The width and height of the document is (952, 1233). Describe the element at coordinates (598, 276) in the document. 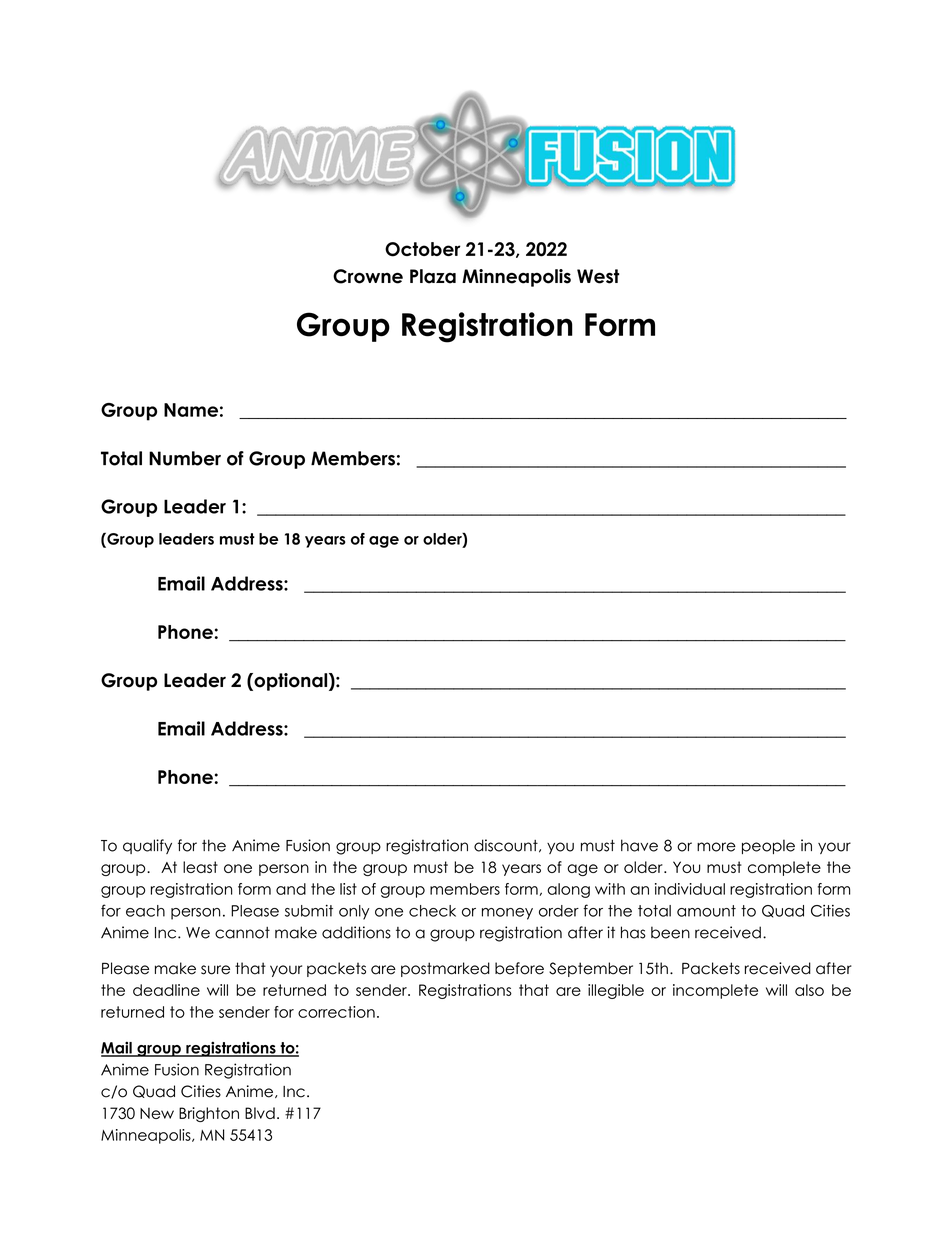

I see `West` at that location.
